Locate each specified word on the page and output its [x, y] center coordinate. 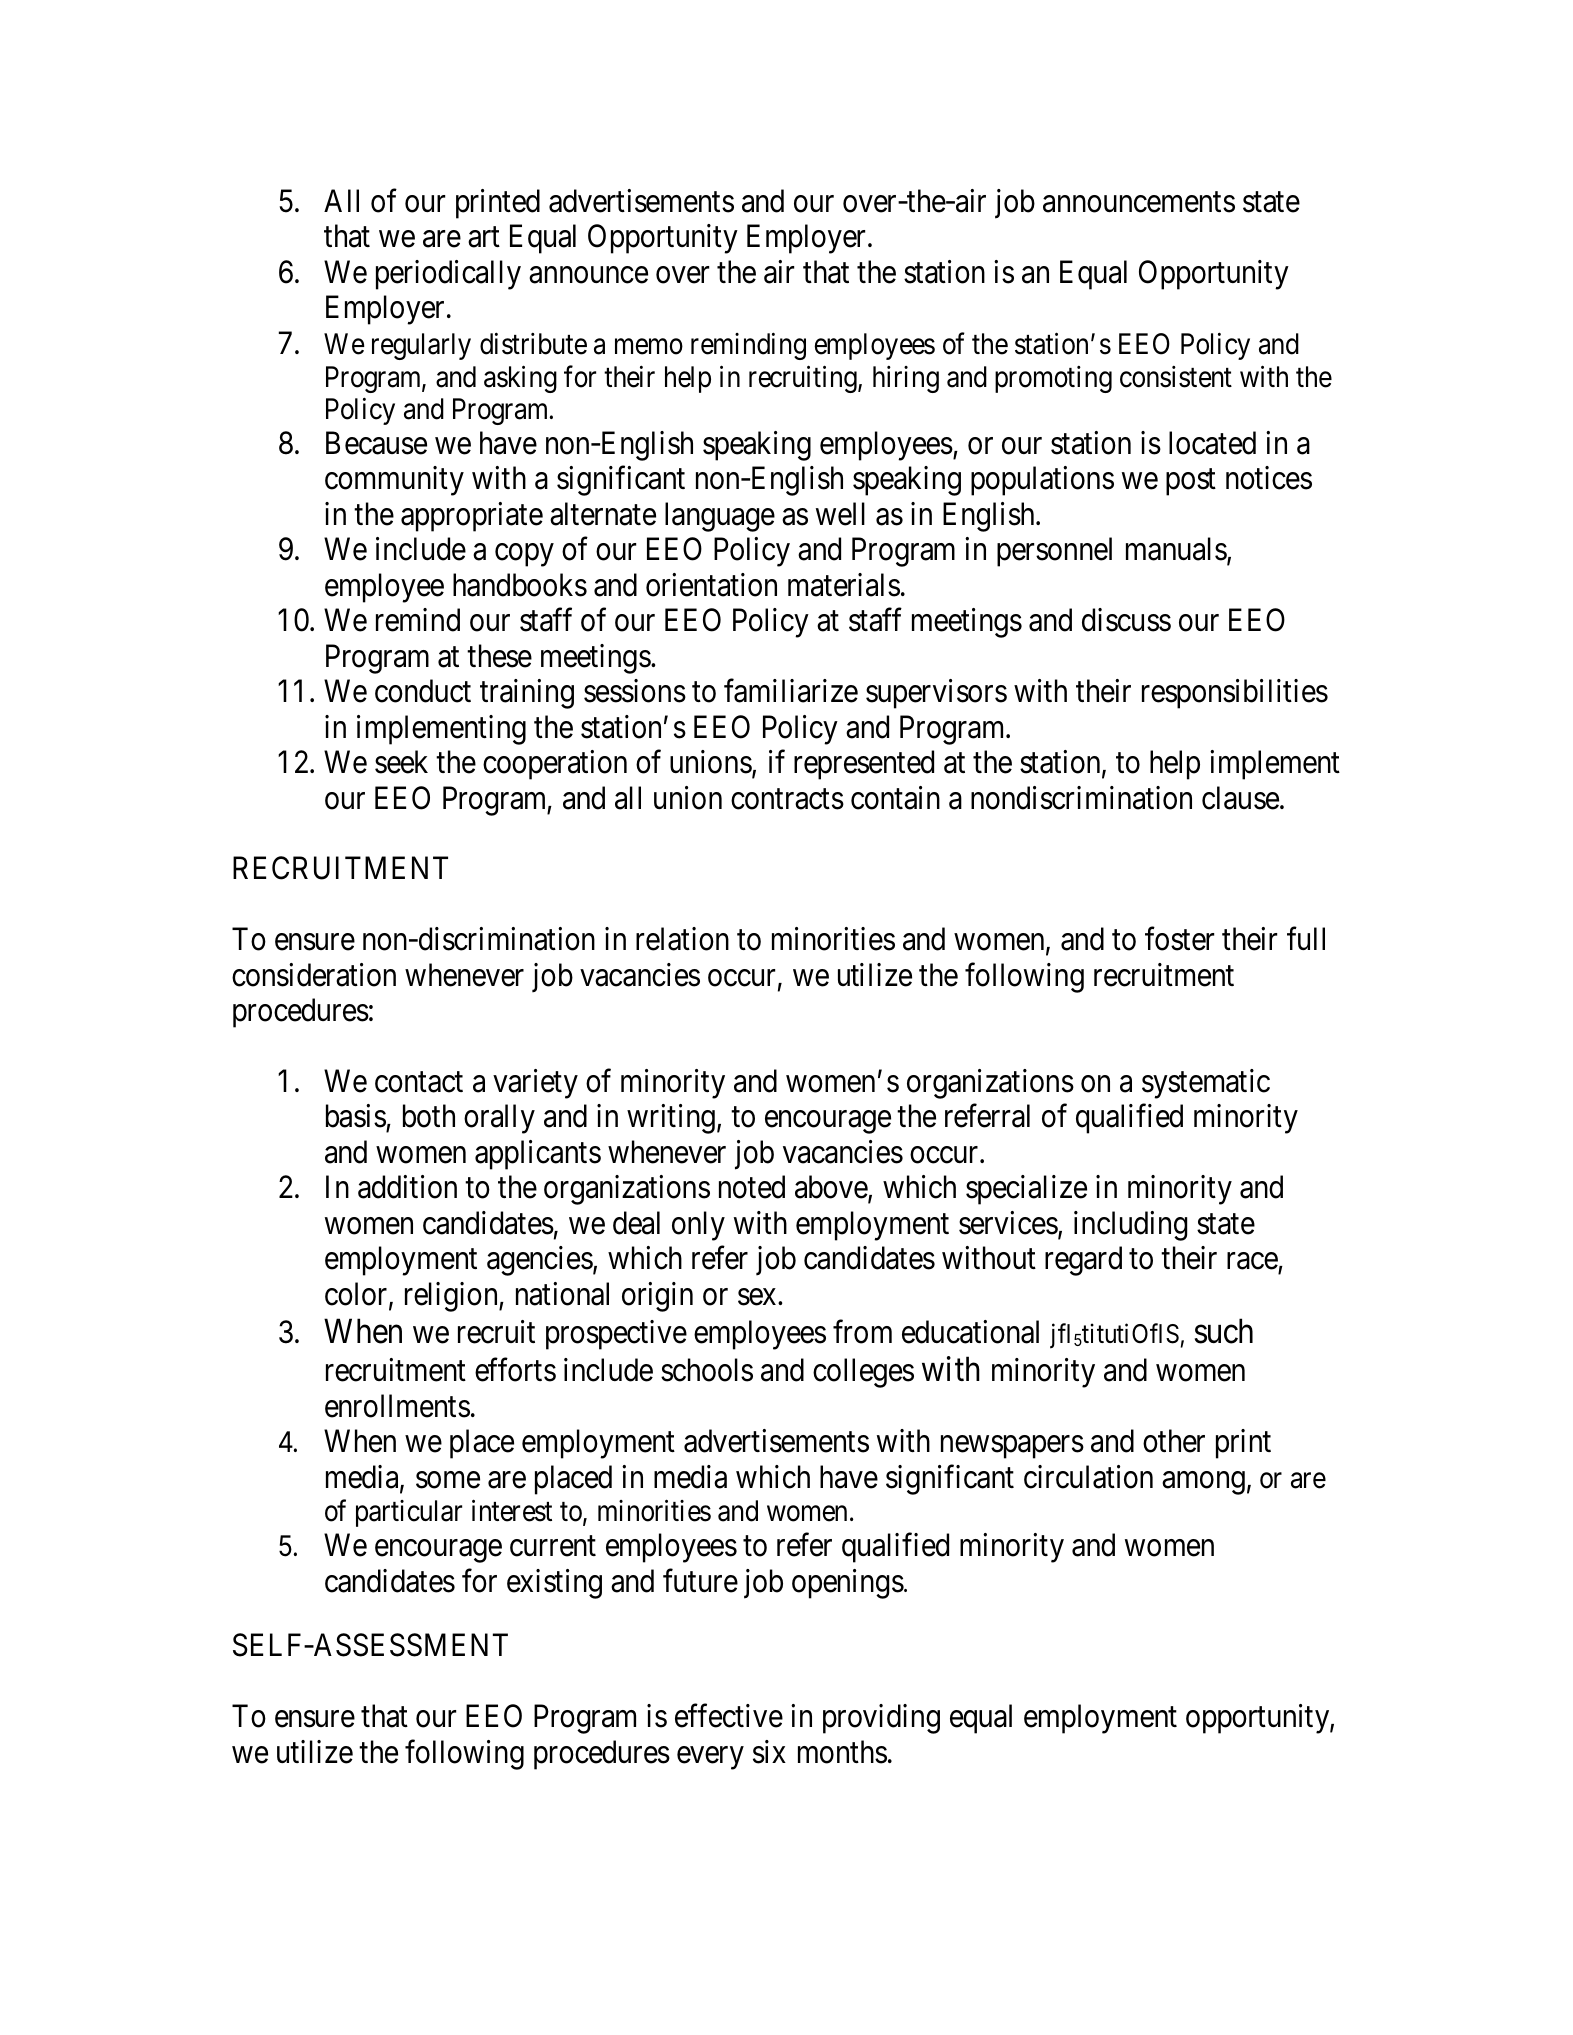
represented [864, 765]
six [769, 1752]
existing [554, 1584]
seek [401, 762]
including [1130, 1226]
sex [758, 1297]
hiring [906, 379]
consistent [1176, 377]
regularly [421, 346]
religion [452, 1297]
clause [1240, 798]
